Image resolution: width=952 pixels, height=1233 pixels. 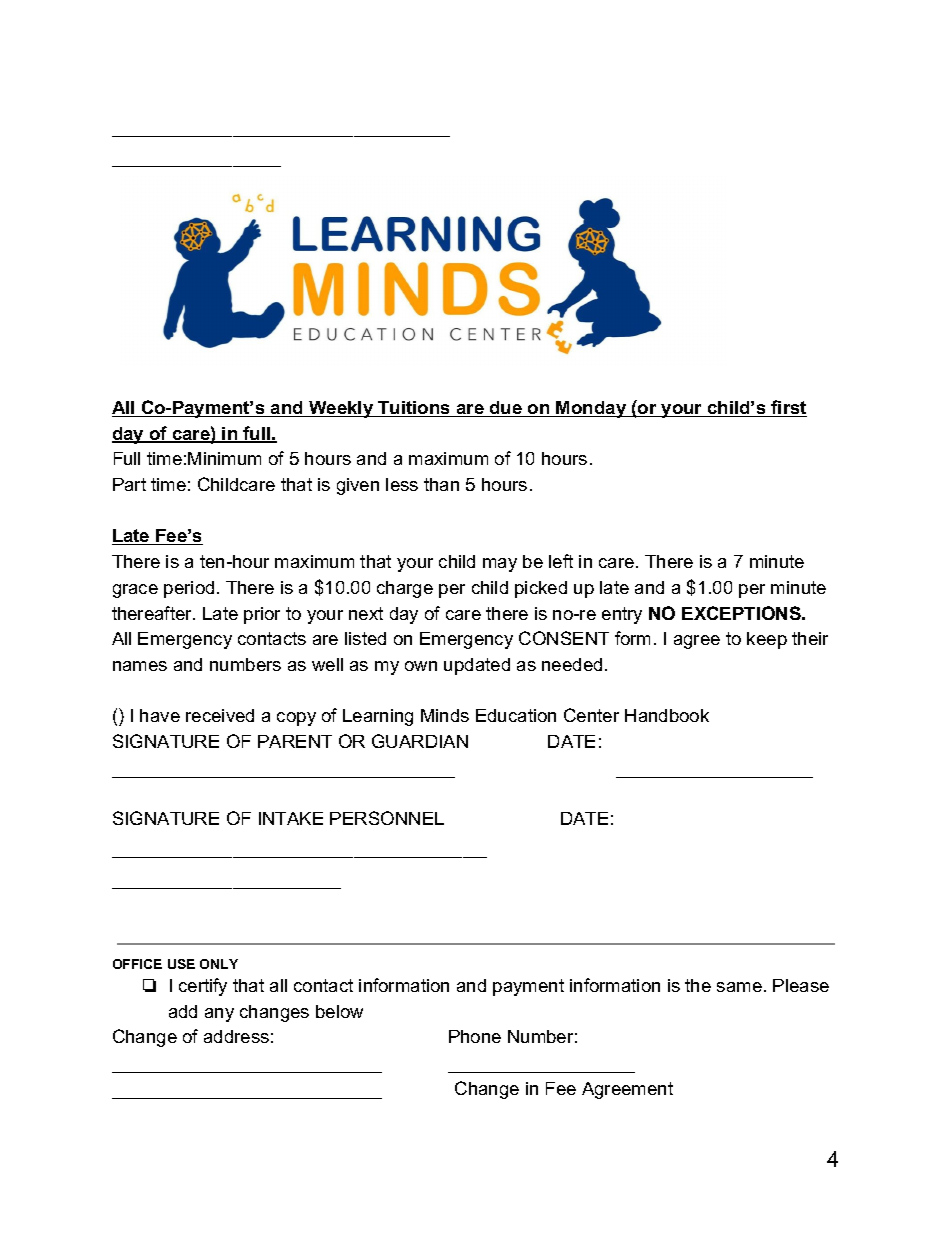 What do you see at coordinates (219, 1015) in the screenshot?
I see `any` at bounding box center [219, 1015].
